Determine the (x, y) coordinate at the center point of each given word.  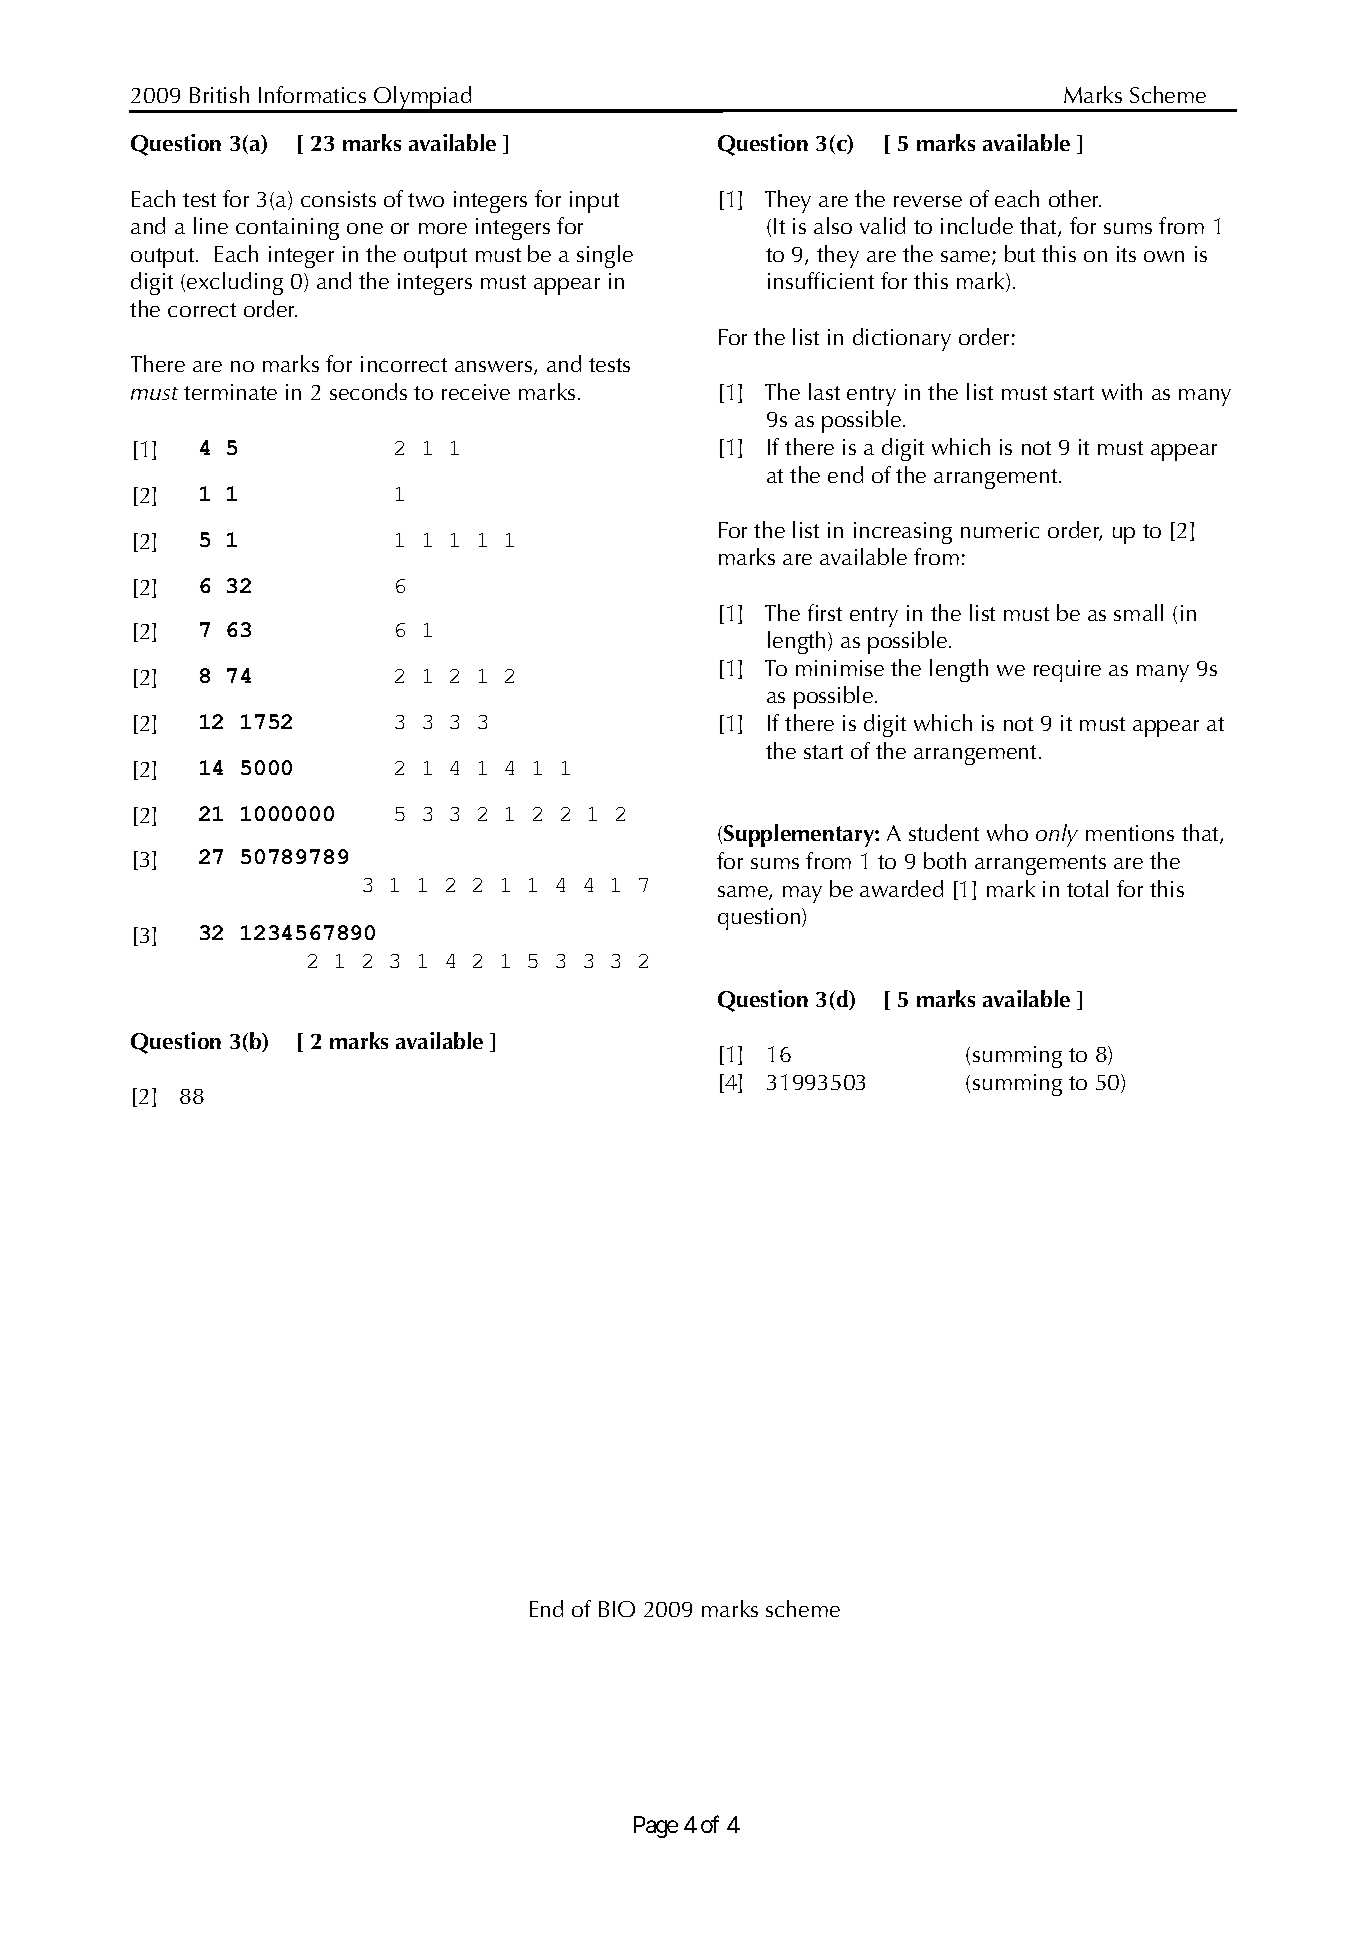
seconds (368, 391)
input (594, 202)
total (1087, 888)
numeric (1000, 530)
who (1007, 832)
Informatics (312, 94)
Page (656, 1827)
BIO (617, 1609)
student (944, 832)
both (945, 860)
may (802, 894)
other (1075, 198)
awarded (901, 888)
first (825, 612)
